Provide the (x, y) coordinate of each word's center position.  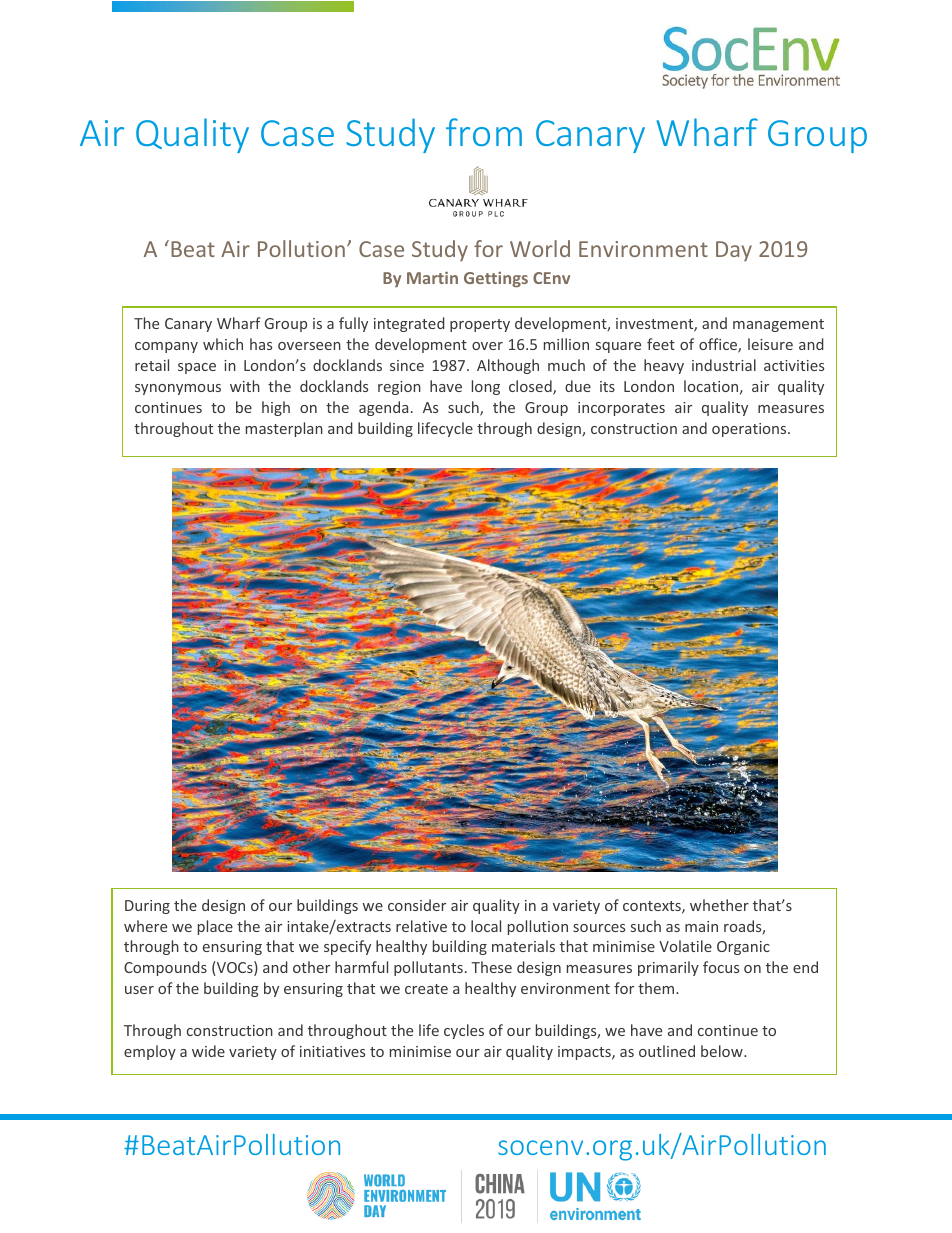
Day (734, 251)
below (723, 1051)
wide (208, 1051)
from (484, 132)
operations (750, 430)
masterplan (284, 429)
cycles (464, 1031)
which (223, 344)
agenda (383, 408)
